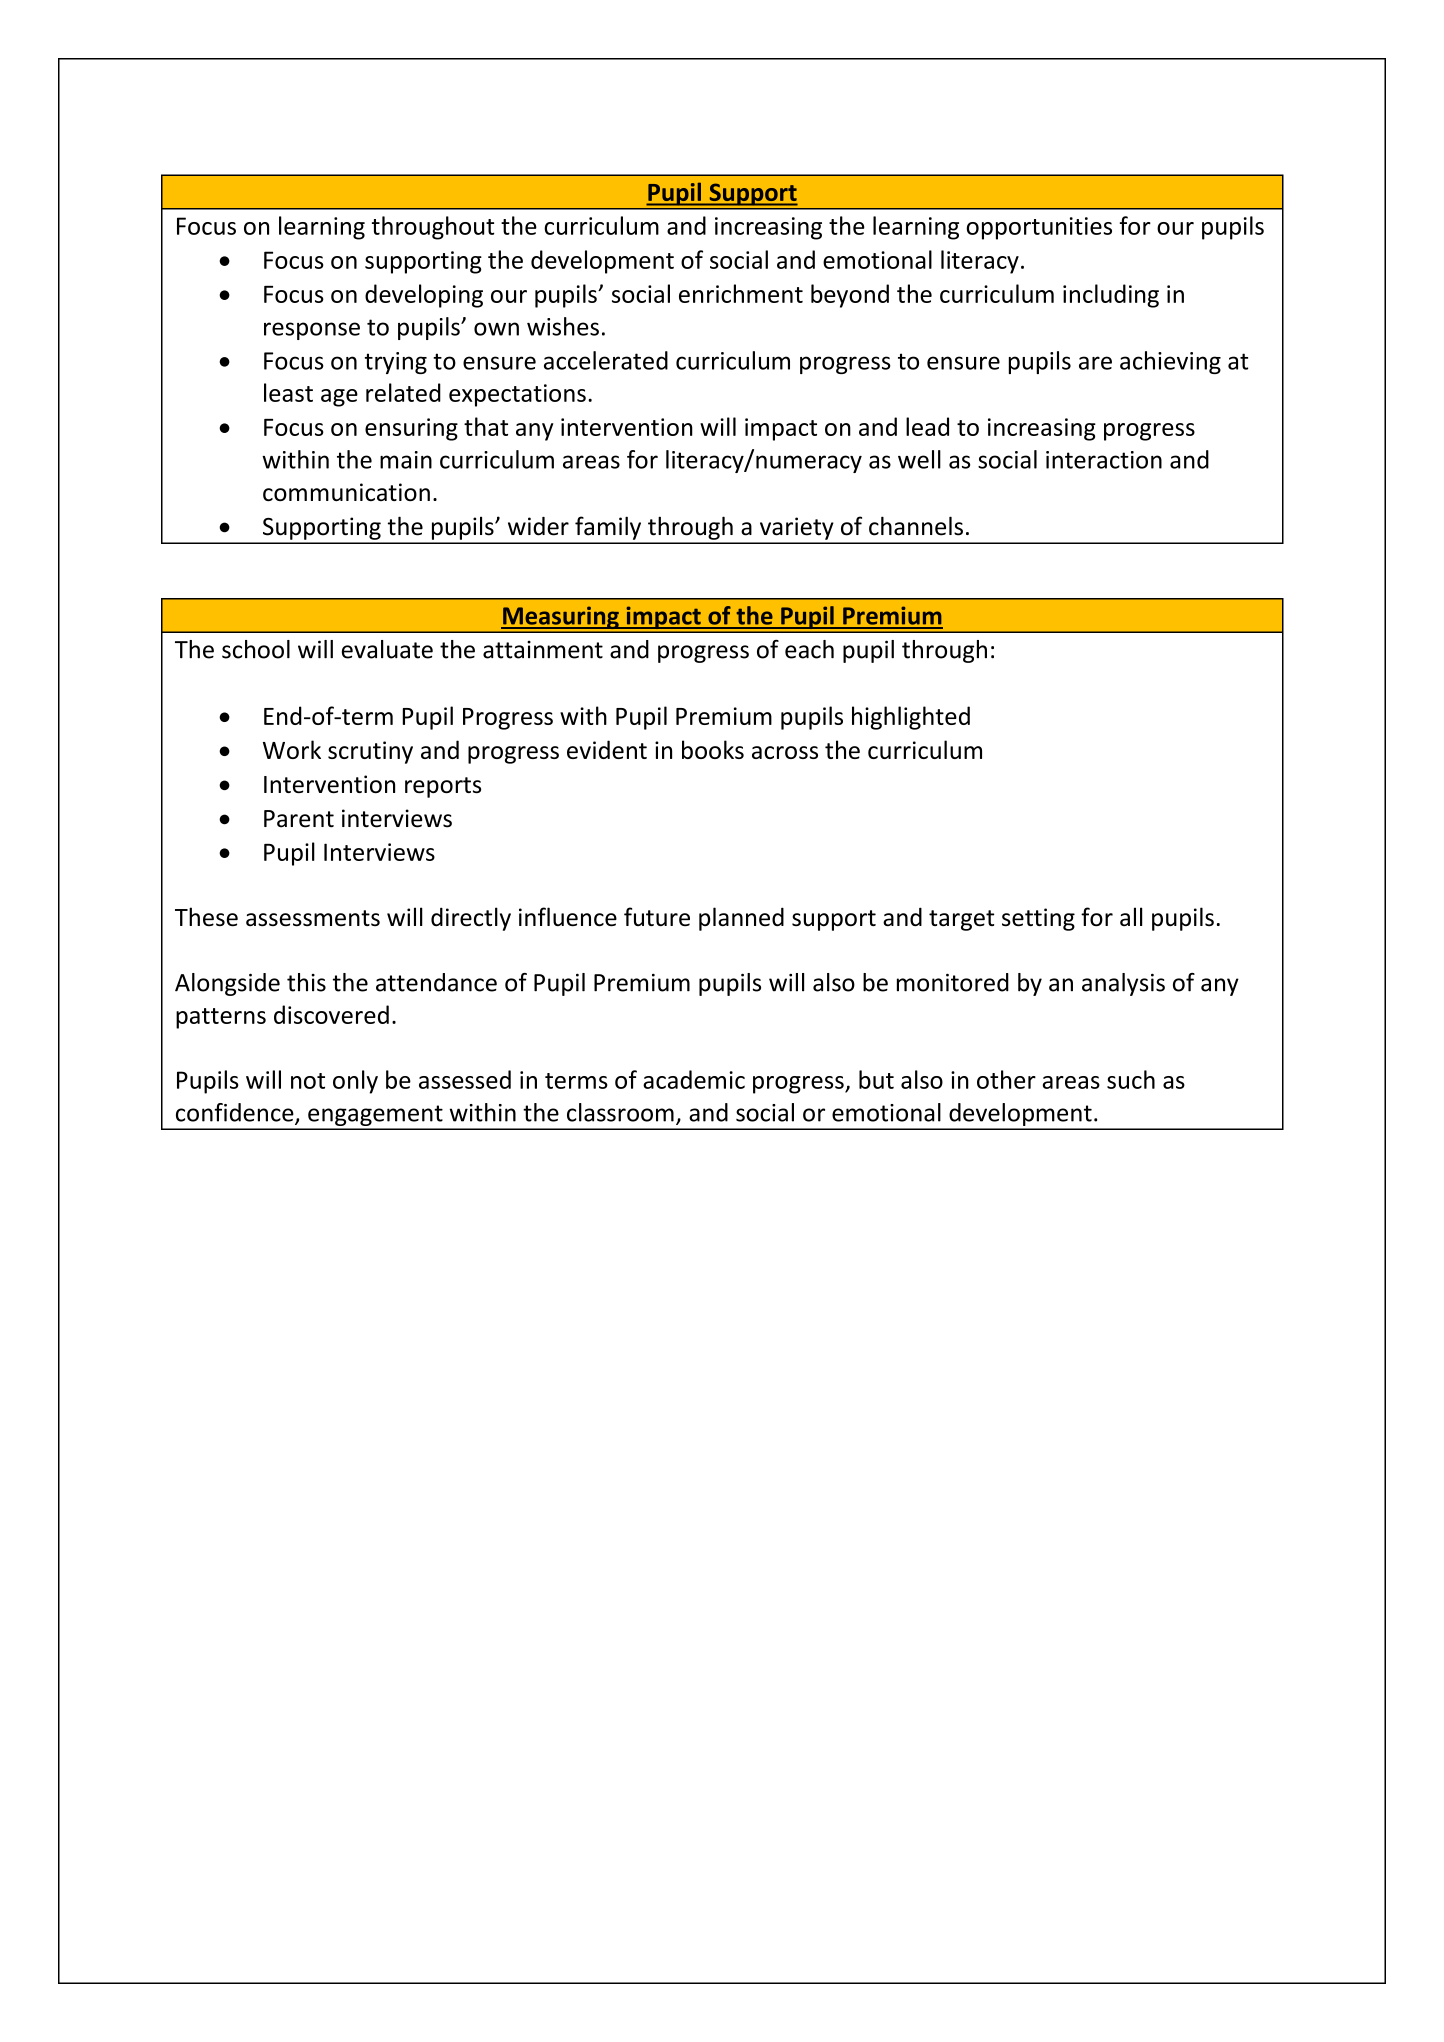 The width and height of the document is (1444, 2042). I want to click on enrichment, so click(741, 293).
